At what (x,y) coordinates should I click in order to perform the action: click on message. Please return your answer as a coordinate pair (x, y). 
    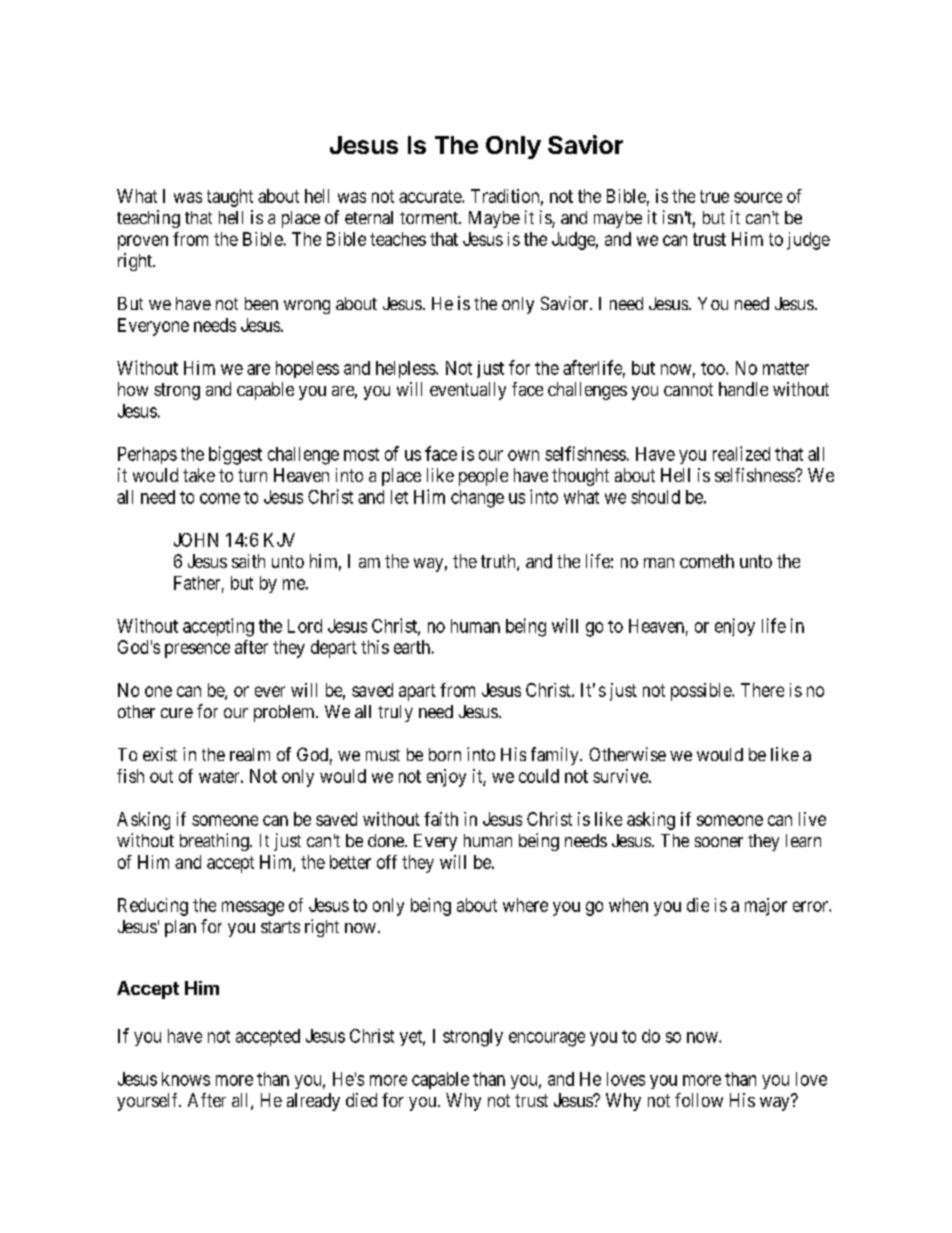
    Looking at the image, I should click on (253, 908).
